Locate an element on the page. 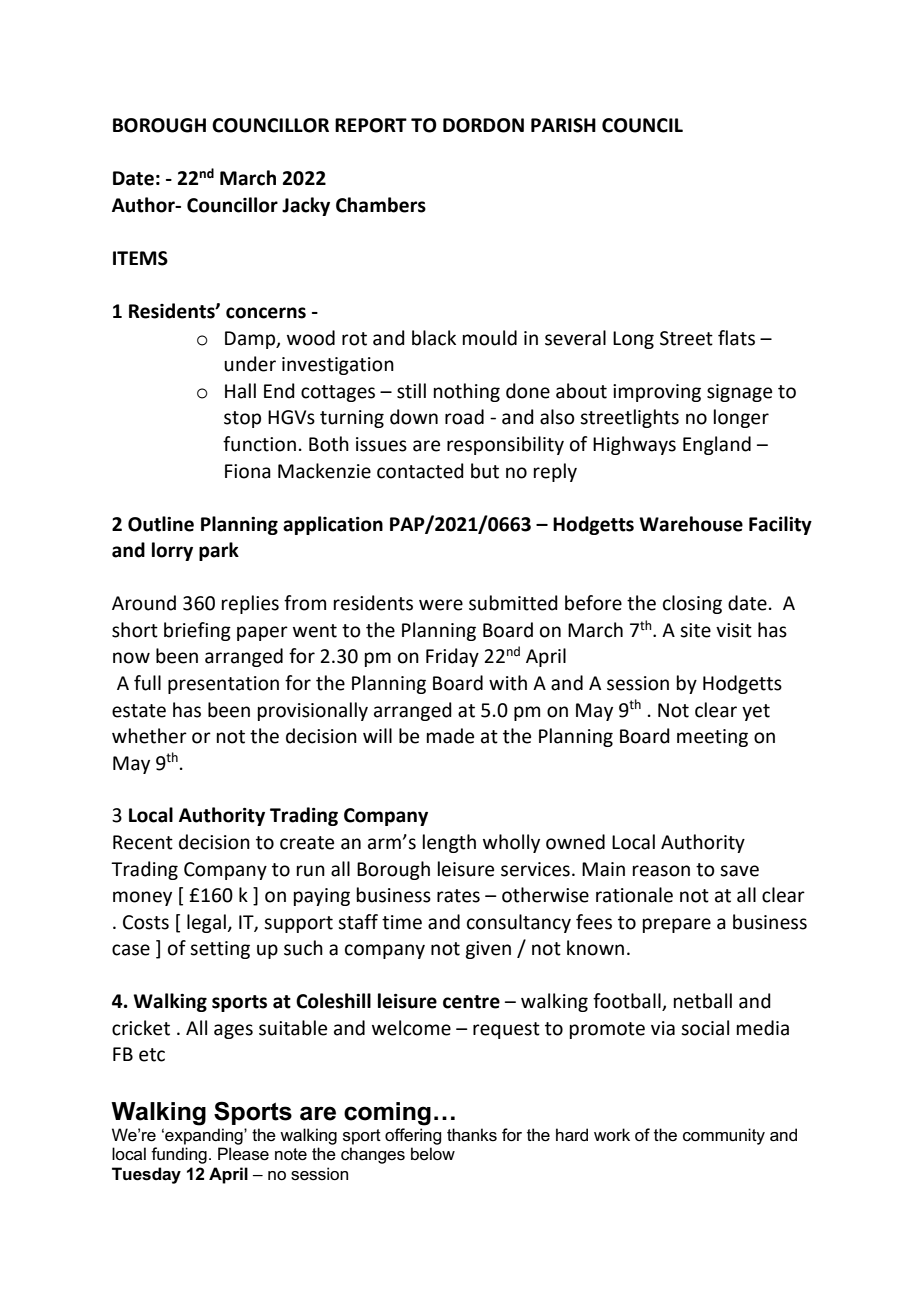  Friday is located at coordinates (452, 657).
